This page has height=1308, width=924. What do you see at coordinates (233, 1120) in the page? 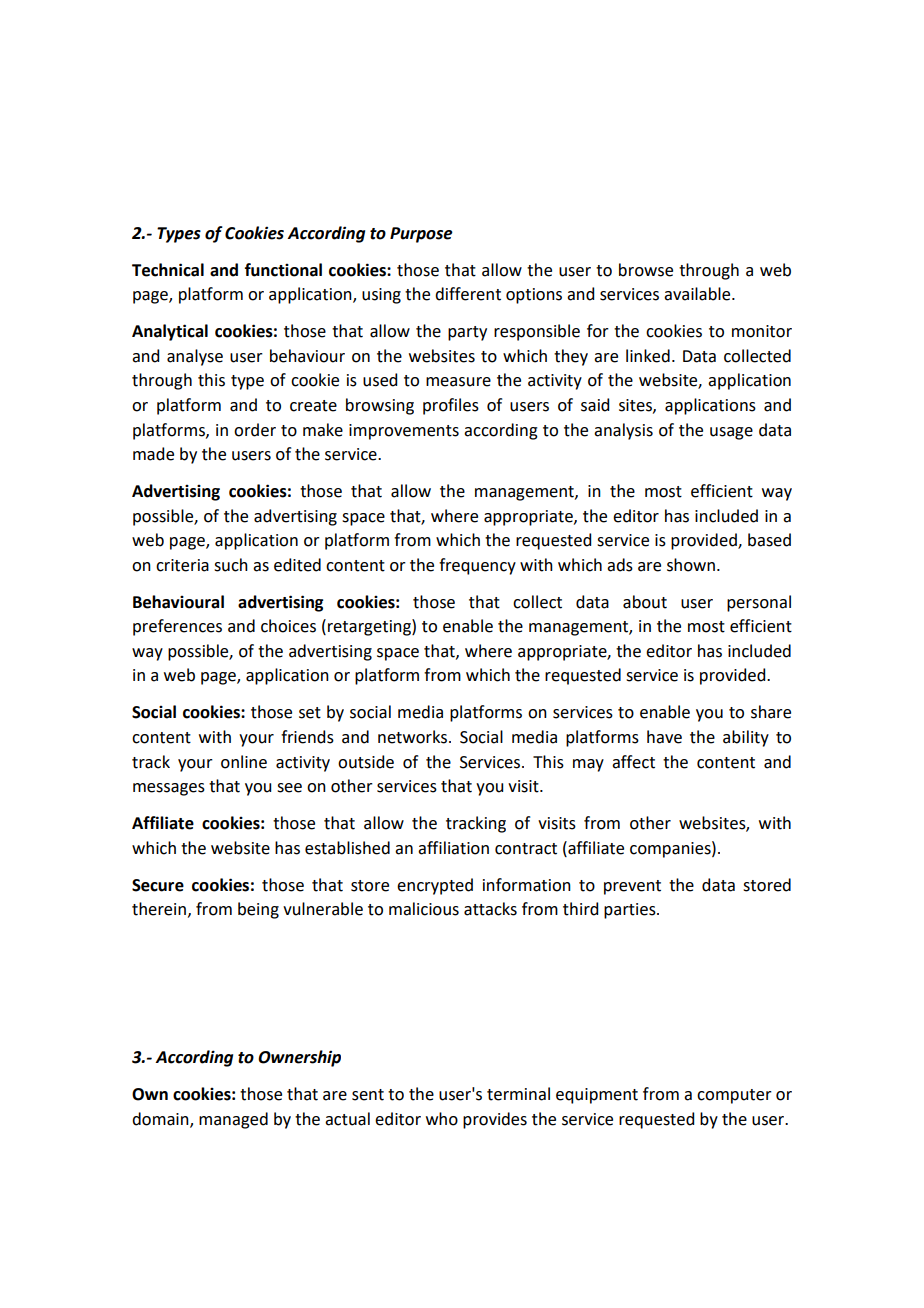
I see `managed` at bounding box center [233, 1120].
